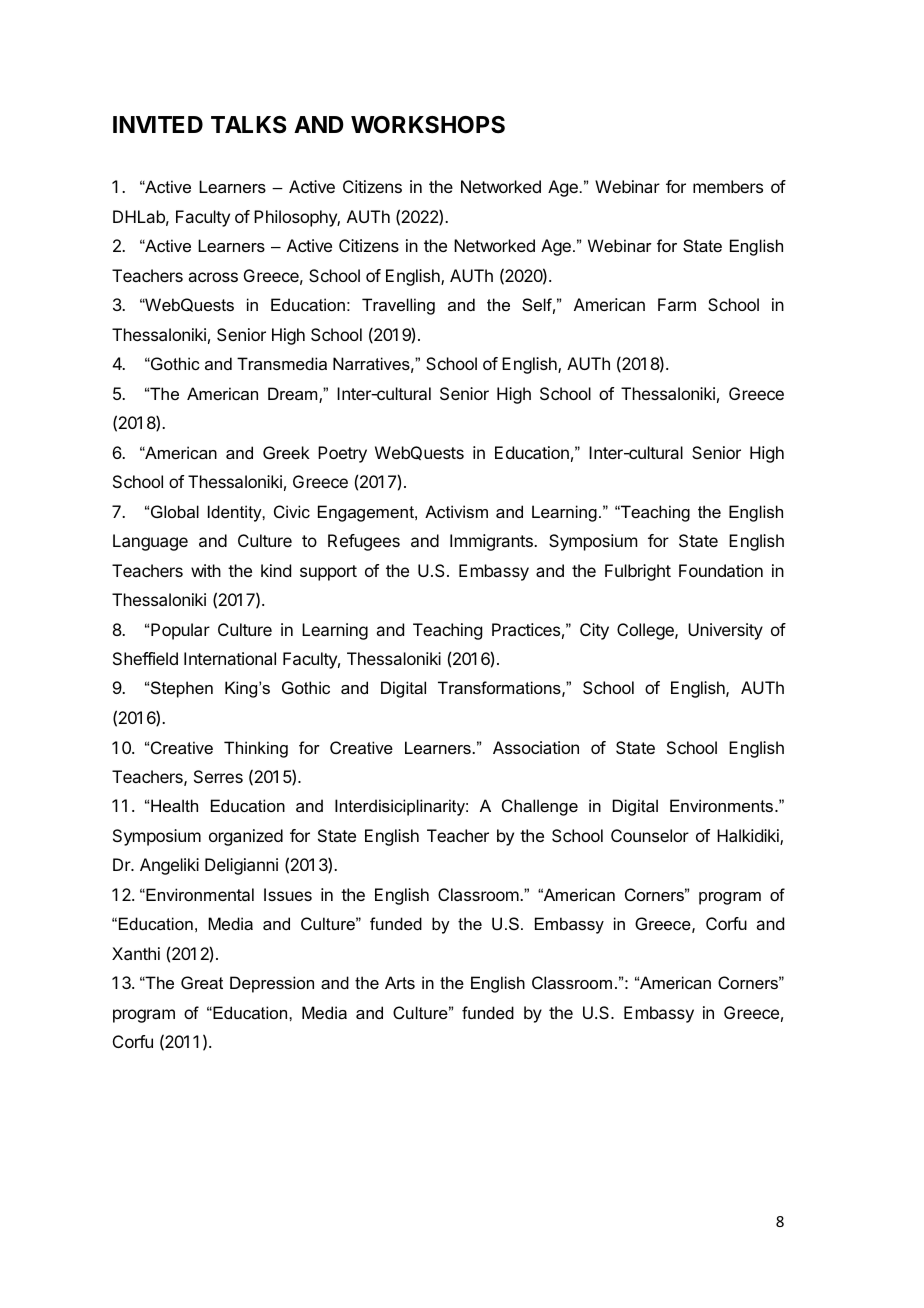 The height and width of the screenshot is (1308, 924). I want to click on Great, so click(202, 982).
